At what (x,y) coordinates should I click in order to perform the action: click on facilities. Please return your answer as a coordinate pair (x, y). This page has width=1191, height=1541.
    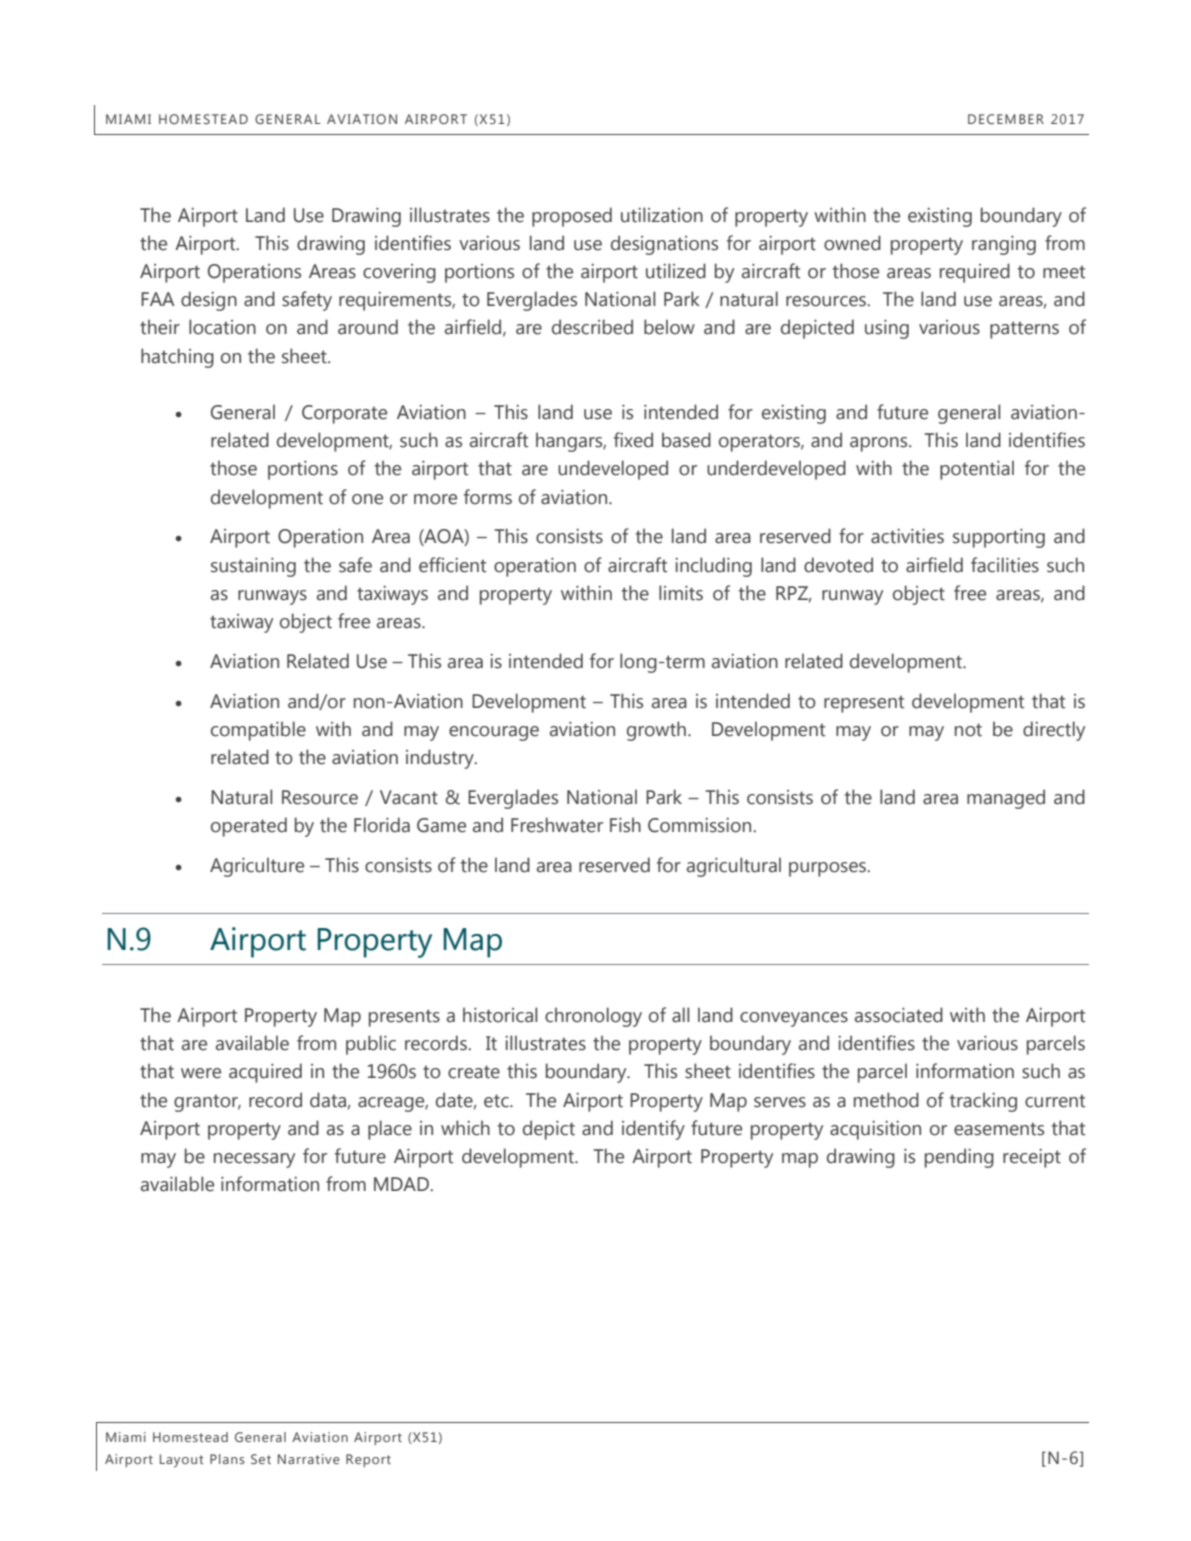
    Looking at the image, I should click on (1005, 565).
